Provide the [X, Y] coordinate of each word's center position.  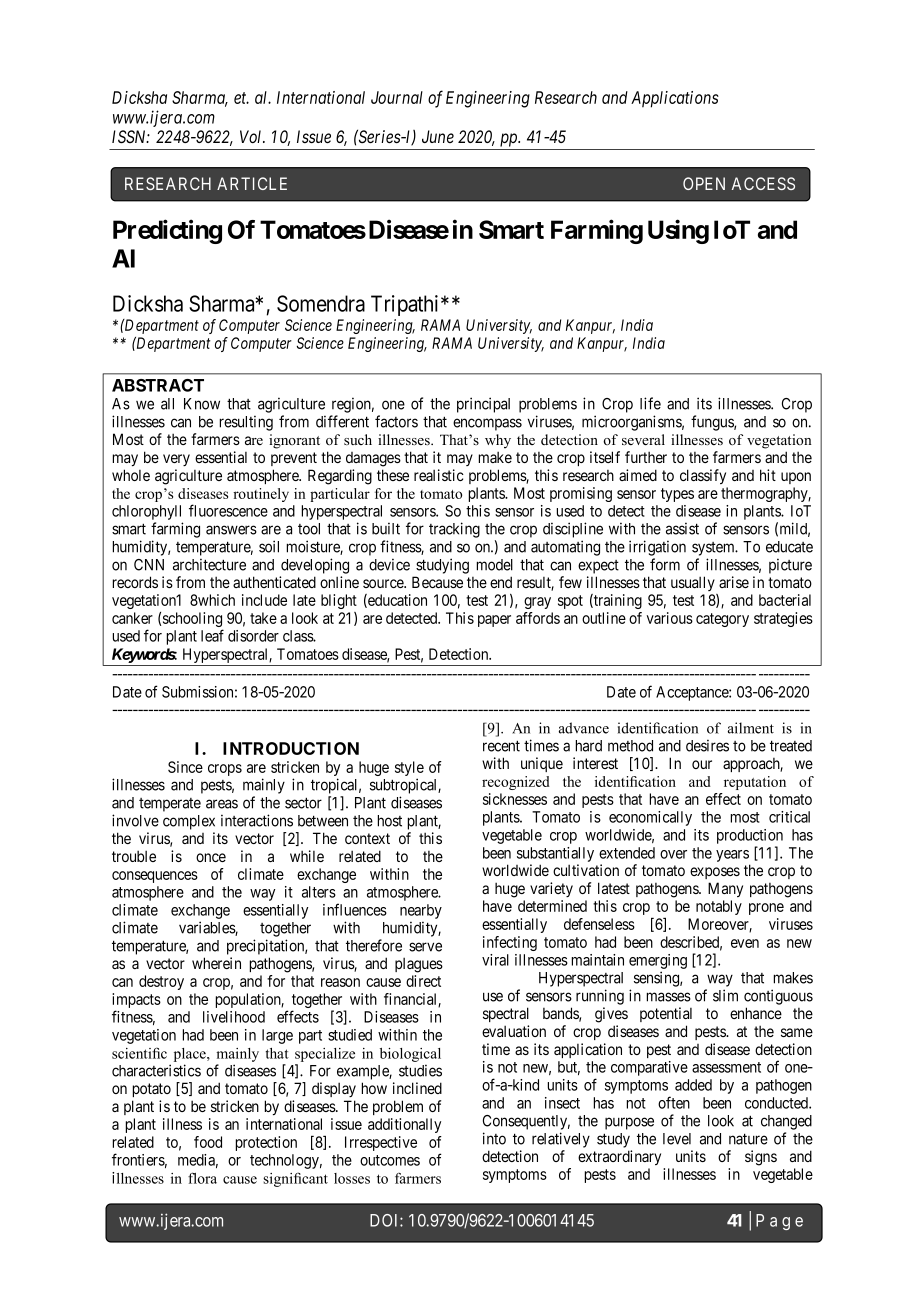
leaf [212, 635]
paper [494, 621]
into [494, 1138]
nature [748, 1139]
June [438, 136]
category [722, 620]
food [208, 1142]
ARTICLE [252, 183]
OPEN [704, 183]
